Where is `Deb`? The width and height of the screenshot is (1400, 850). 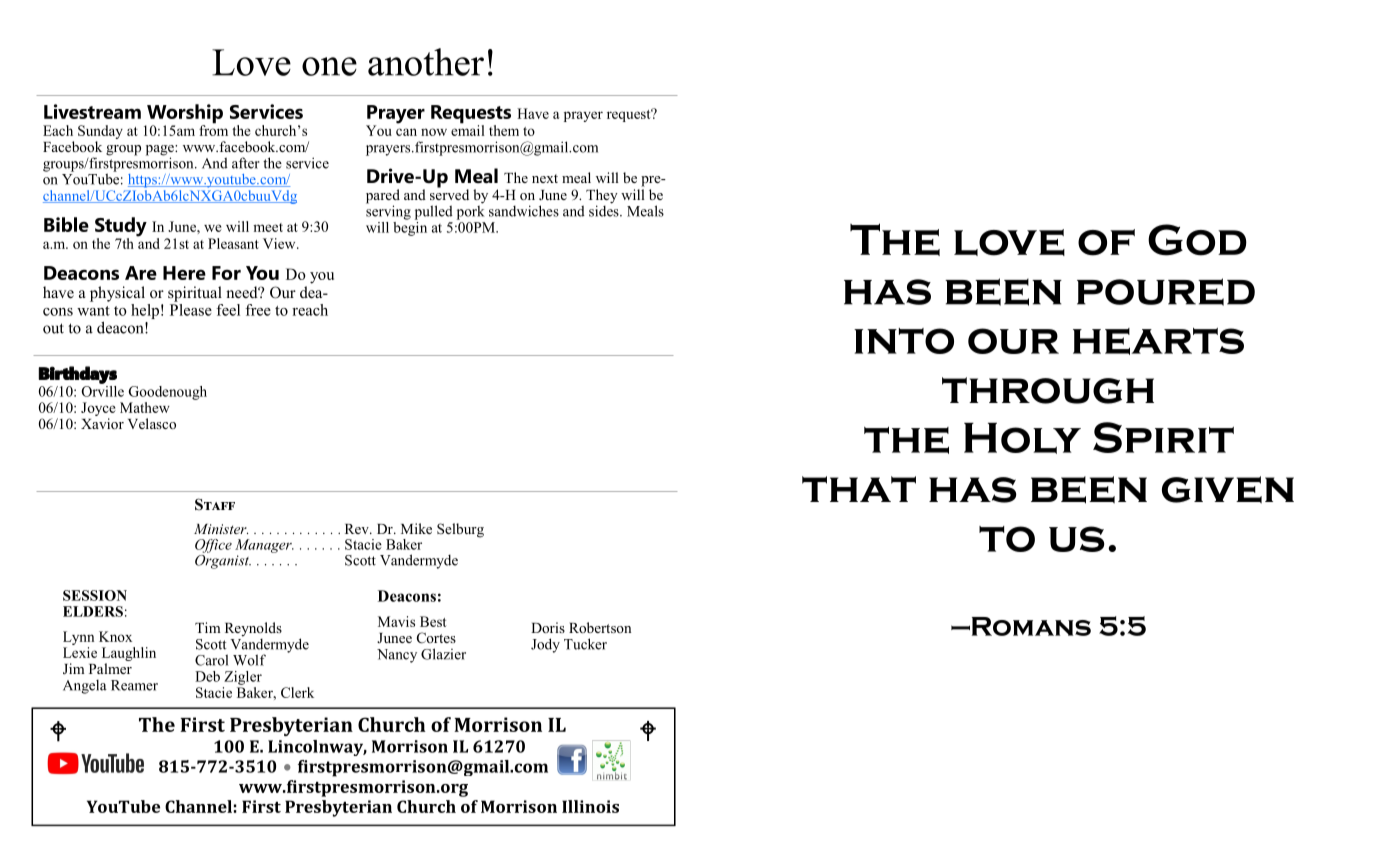 Deb is located at coordinates (207, 676).
